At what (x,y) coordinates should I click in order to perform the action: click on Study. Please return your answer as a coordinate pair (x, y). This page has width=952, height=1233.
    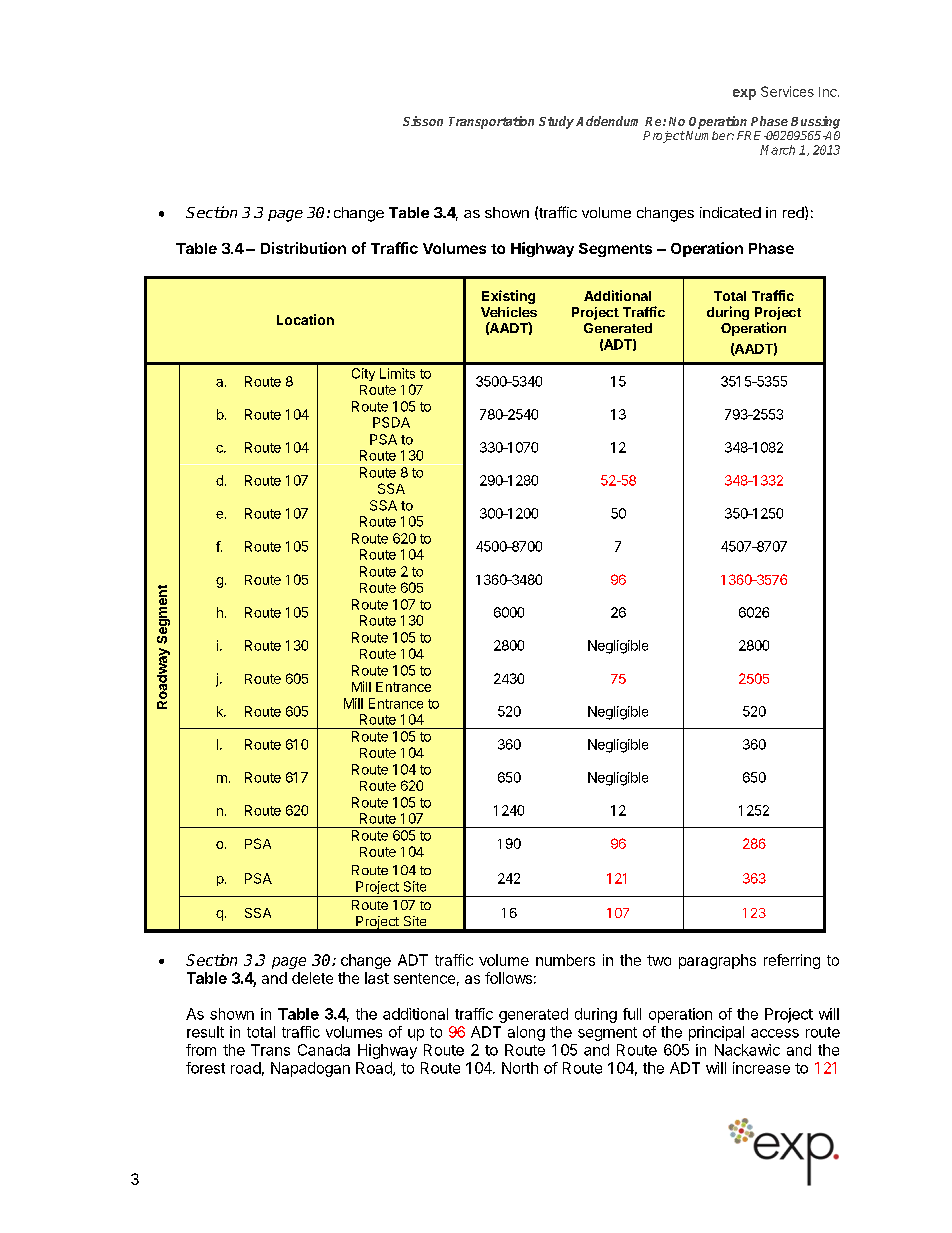
    Looking at the image, I should click on (556, 122).
